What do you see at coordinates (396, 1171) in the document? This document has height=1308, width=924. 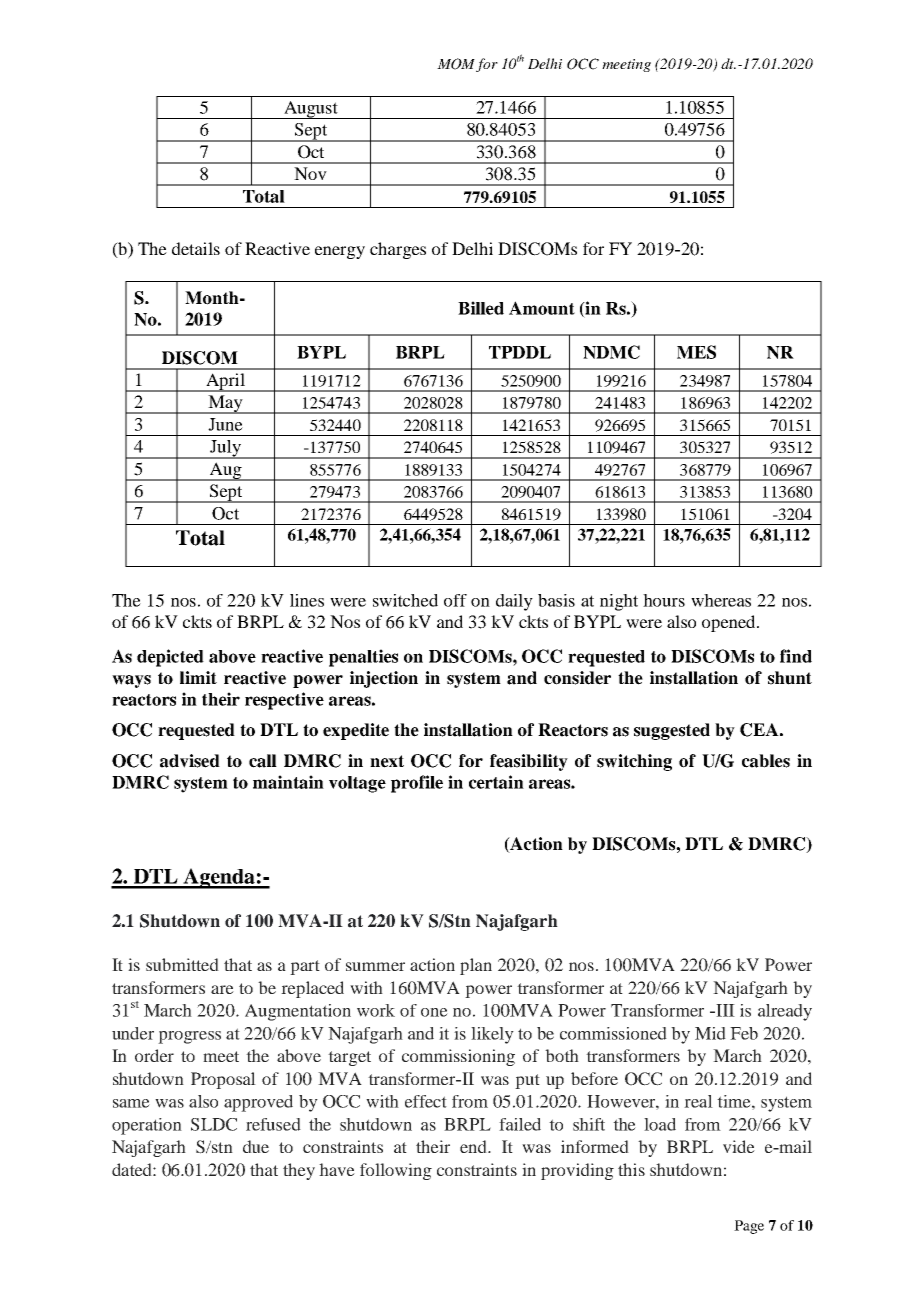 I see `following` at bounding box center [396, 1171].
